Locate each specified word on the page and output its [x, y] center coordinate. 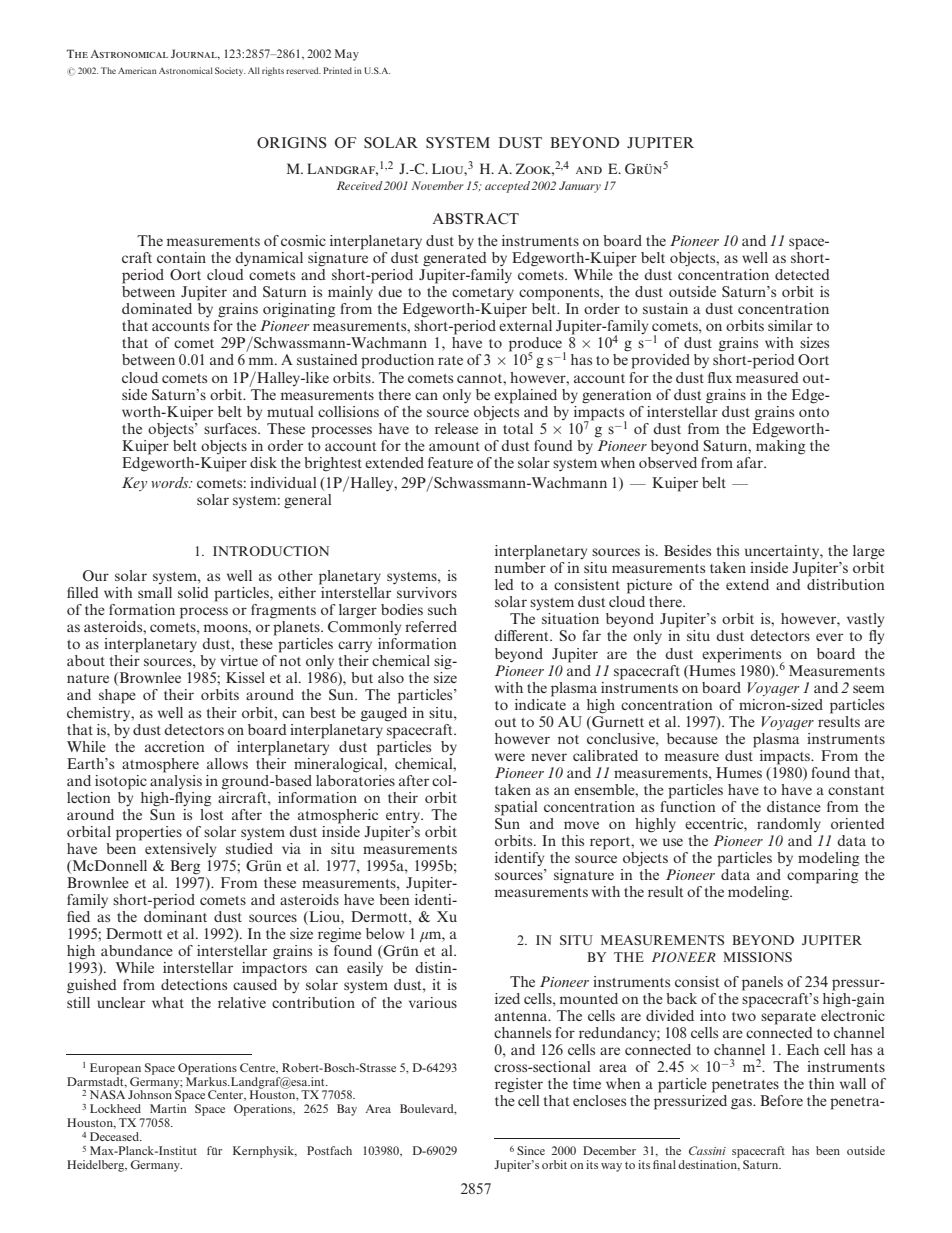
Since [531, 1150]
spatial [516, 808]
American [137, 70]
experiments [743, 656]
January [580, 187]
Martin [168, 1108]
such [442, 609]
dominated [157, 308]
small [155, 592]
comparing [822, 876]
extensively [180, 850]
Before [781, 1100]
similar [790, 325]
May [347, 55]
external [525, 325]
